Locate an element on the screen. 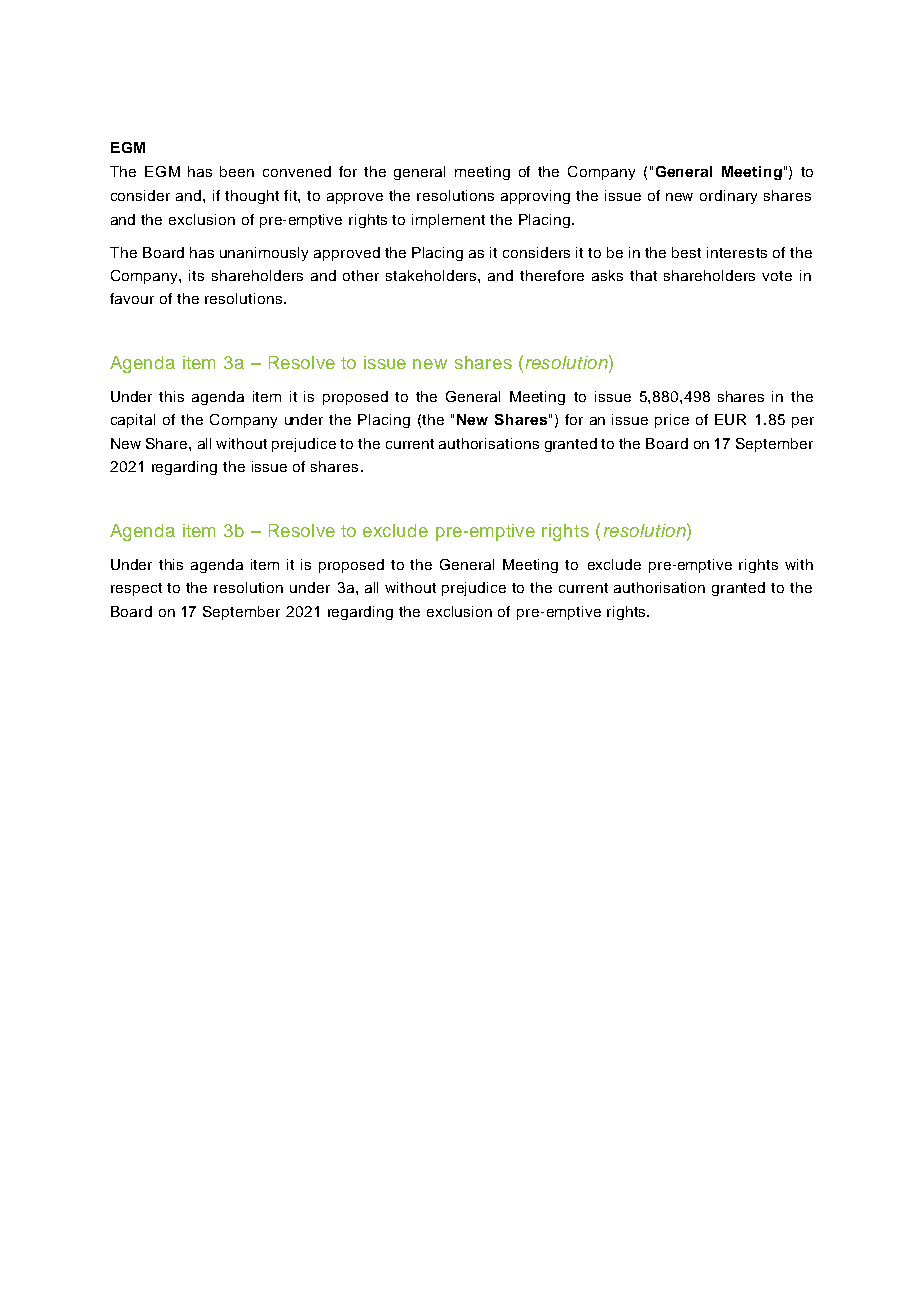 The height and width of the screenshot is (1308, 924). stakeholders is located at coordinates (432, 275).
